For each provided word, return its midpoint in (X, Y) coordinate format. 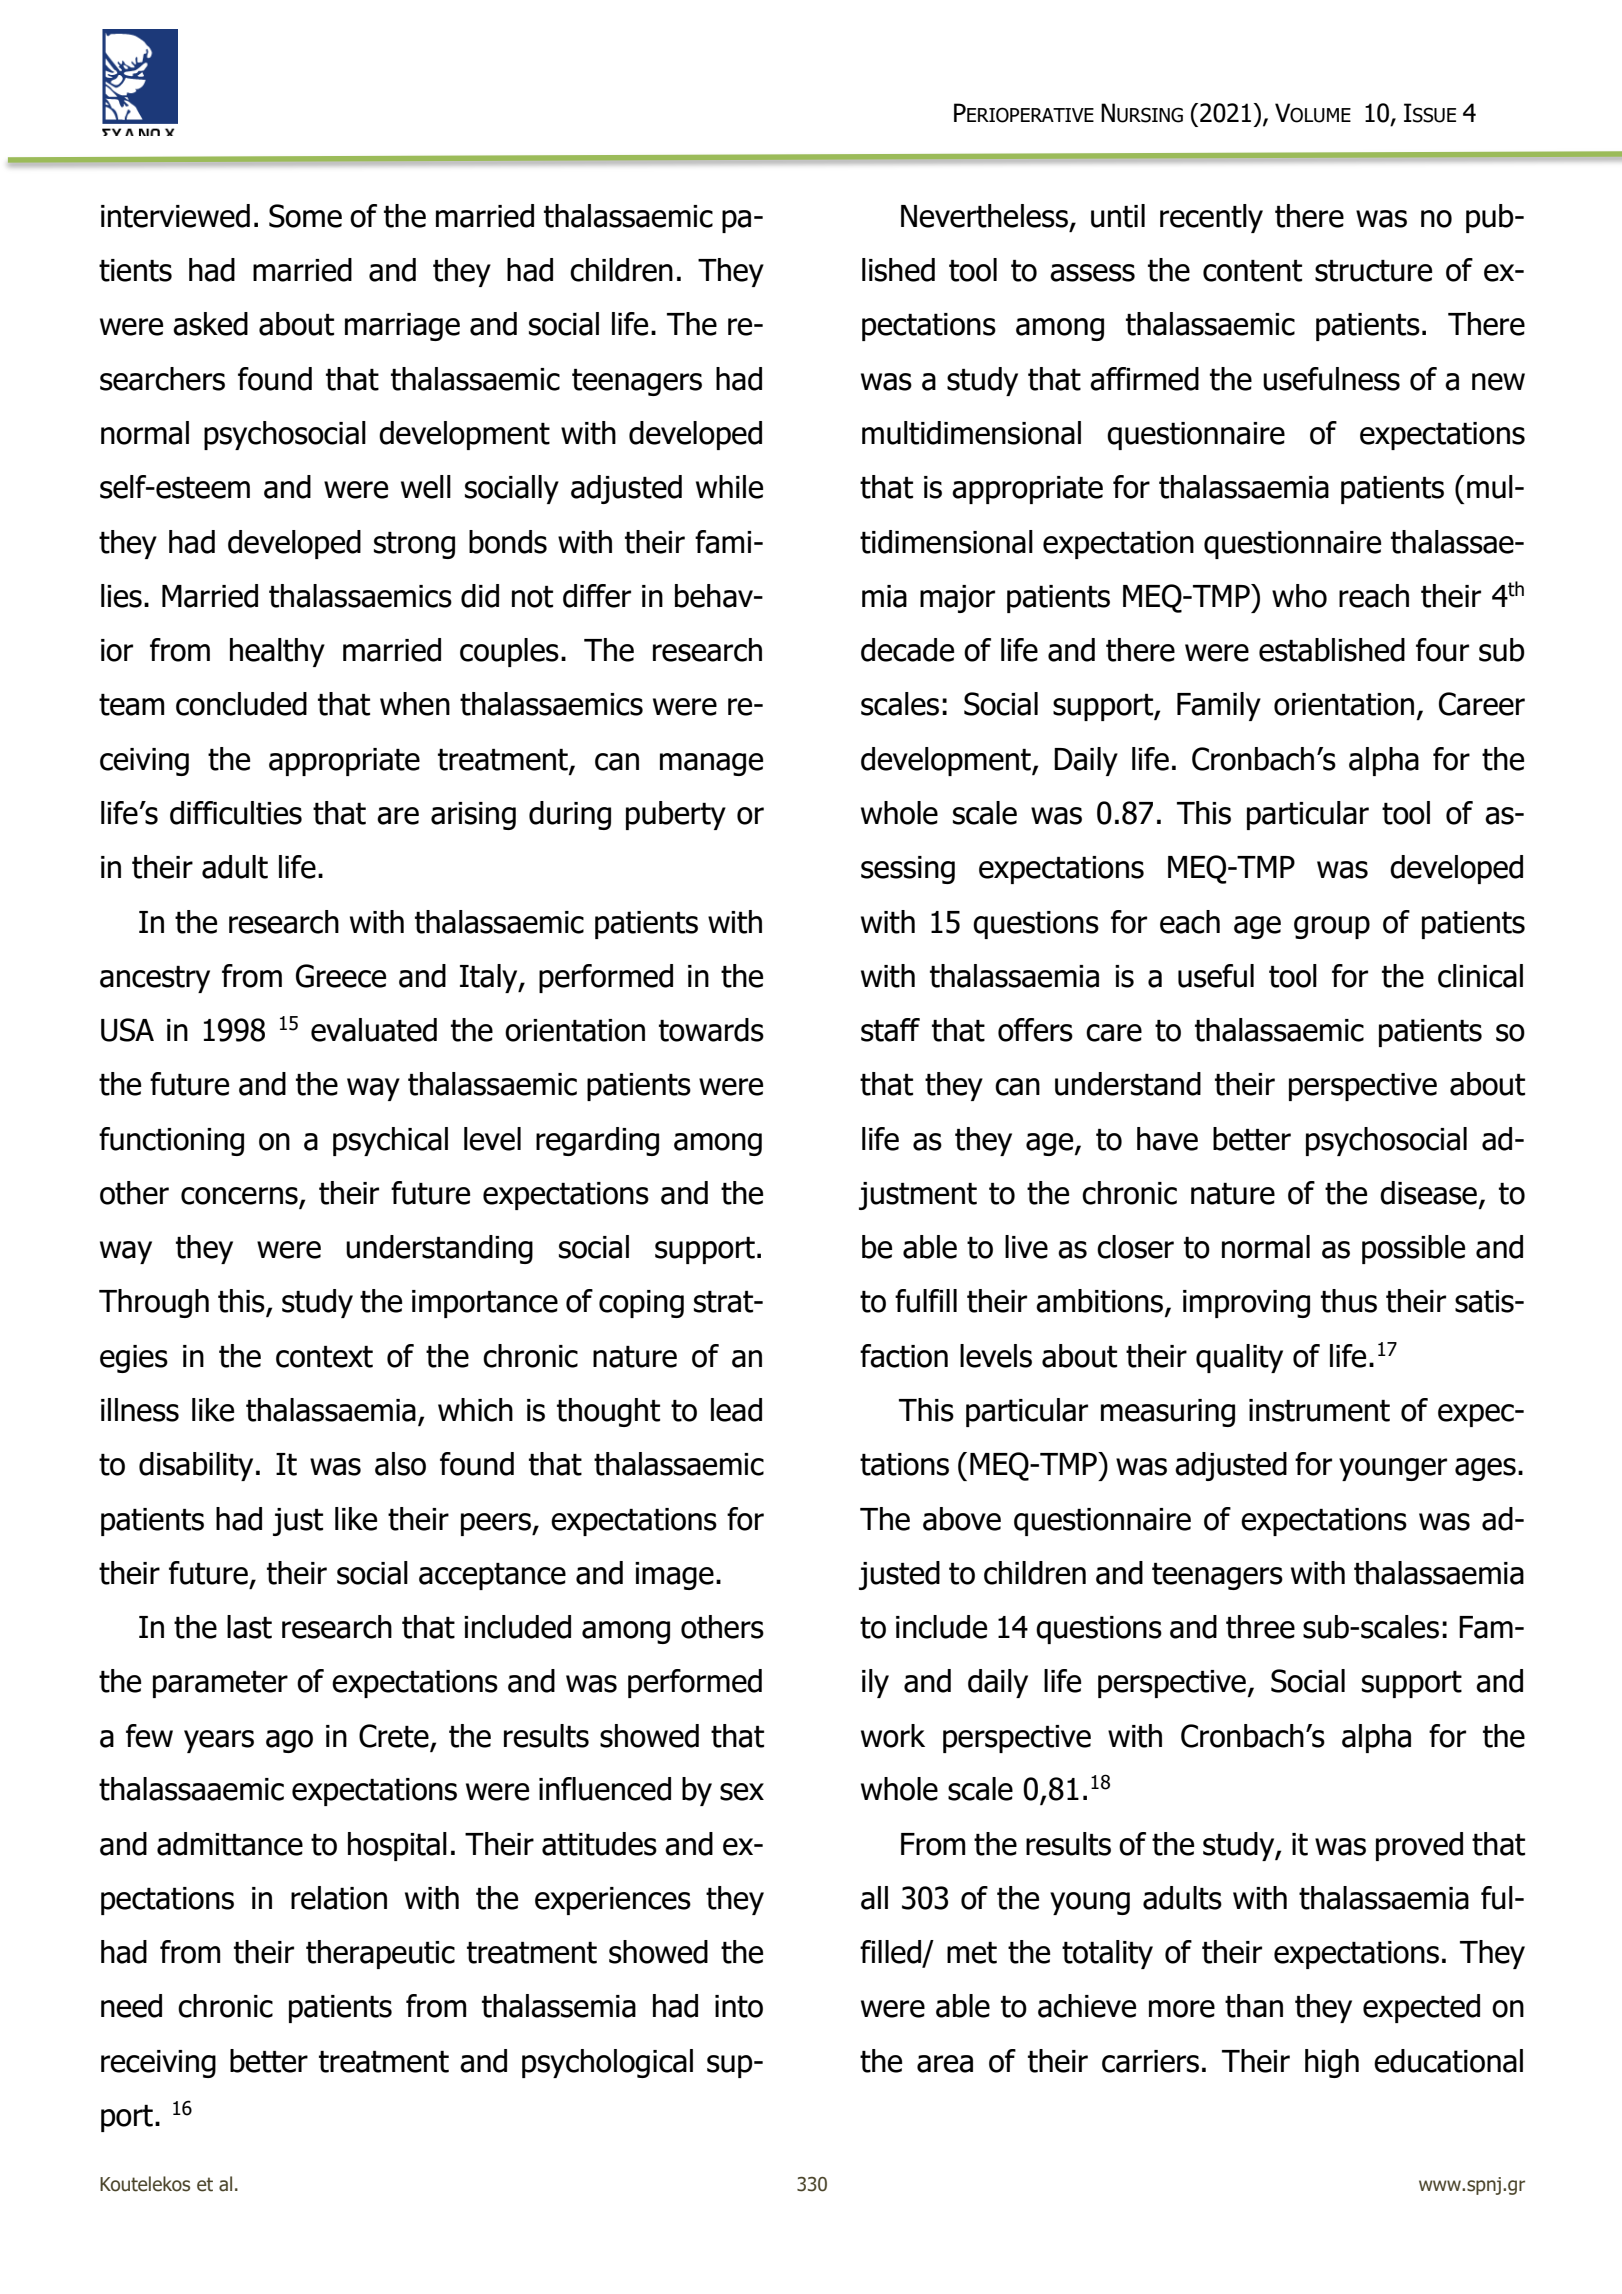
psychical (390, 1141)
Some (305, 216)
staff (890, 1030)
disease (1428, 1193)
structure (1373, 271)
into (739, 2006)
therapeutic (380, 1954)
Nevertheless (984, 216)
